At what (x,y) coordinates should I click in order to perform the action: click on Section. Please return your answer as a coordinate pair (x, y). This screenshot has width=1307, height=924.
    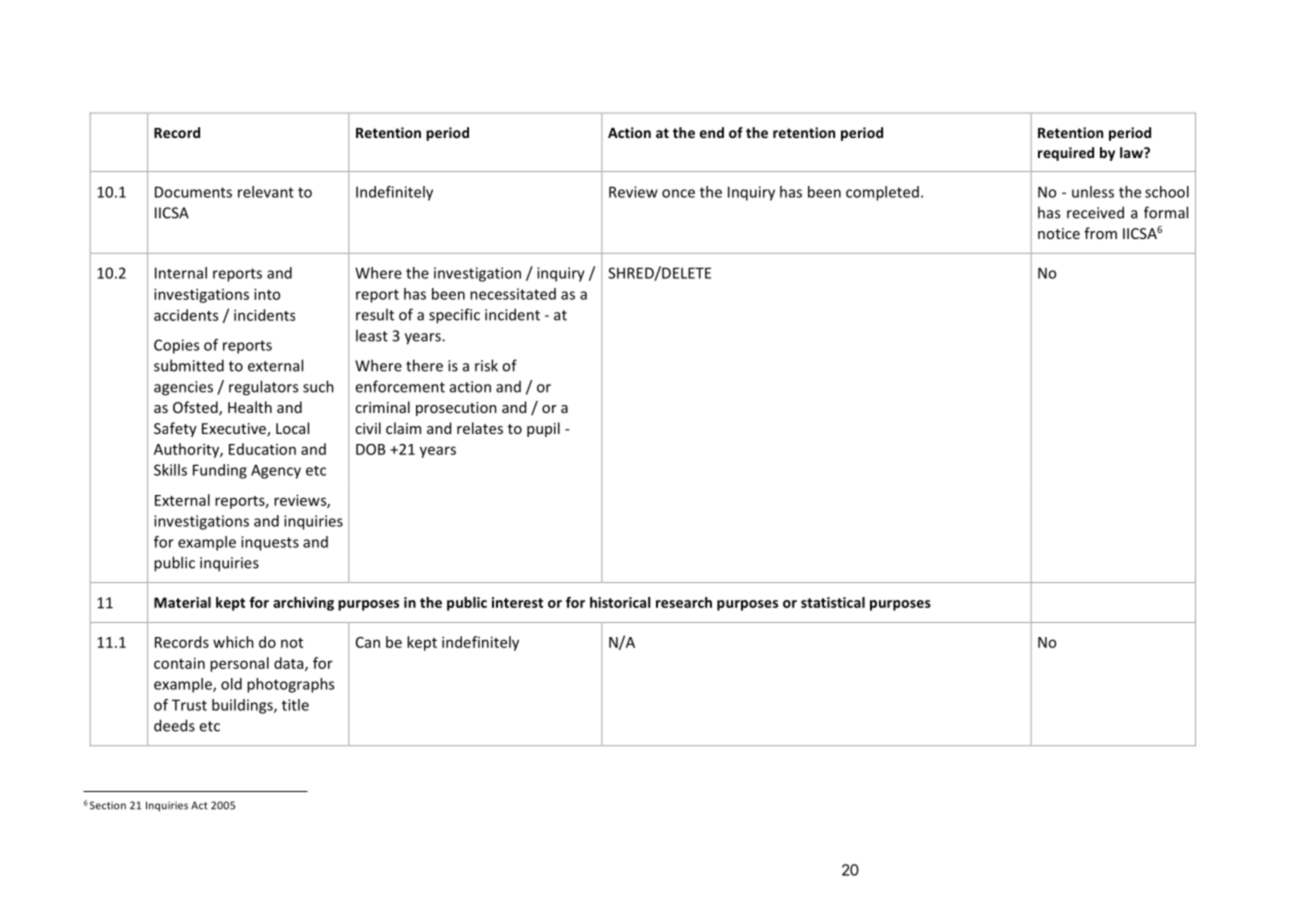
    Looking at the image, I should click on (108, 805).
